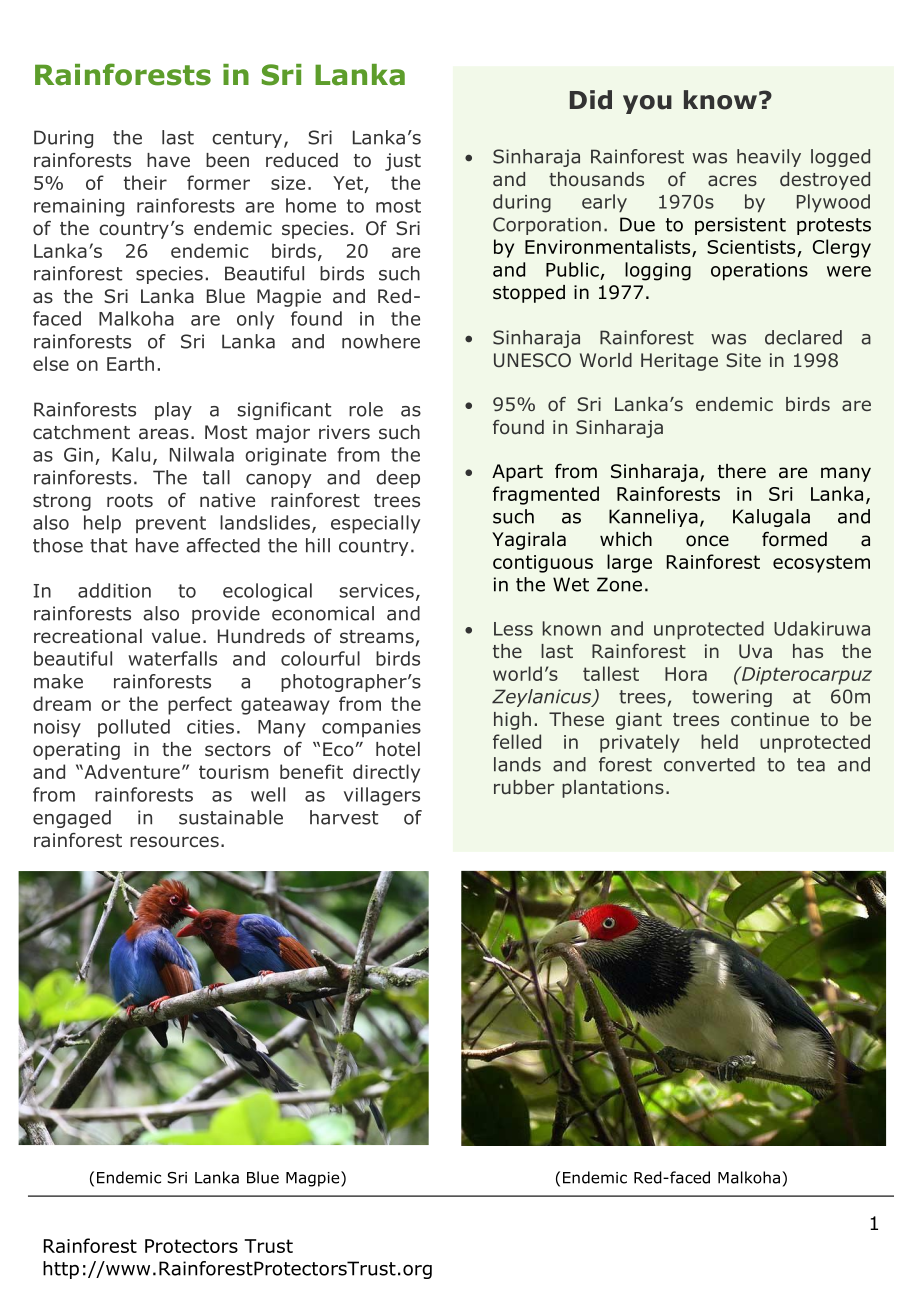  I want to click on Site, so click(743, 360).
